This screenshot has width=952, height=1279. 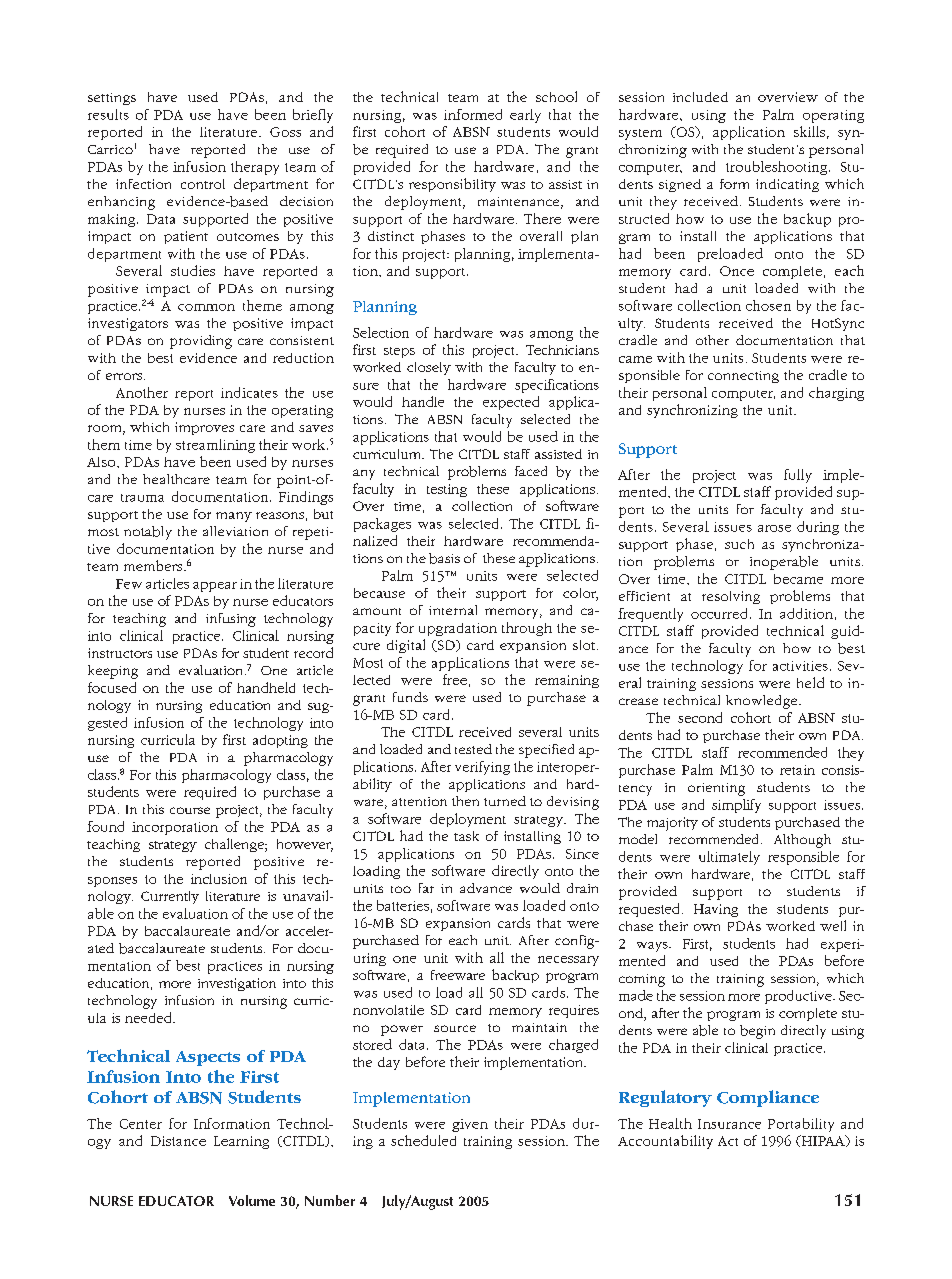 What do you see at coordinates (719, 613) in the screenshot?
I see `occurred` at bounding box center [719, 613].
